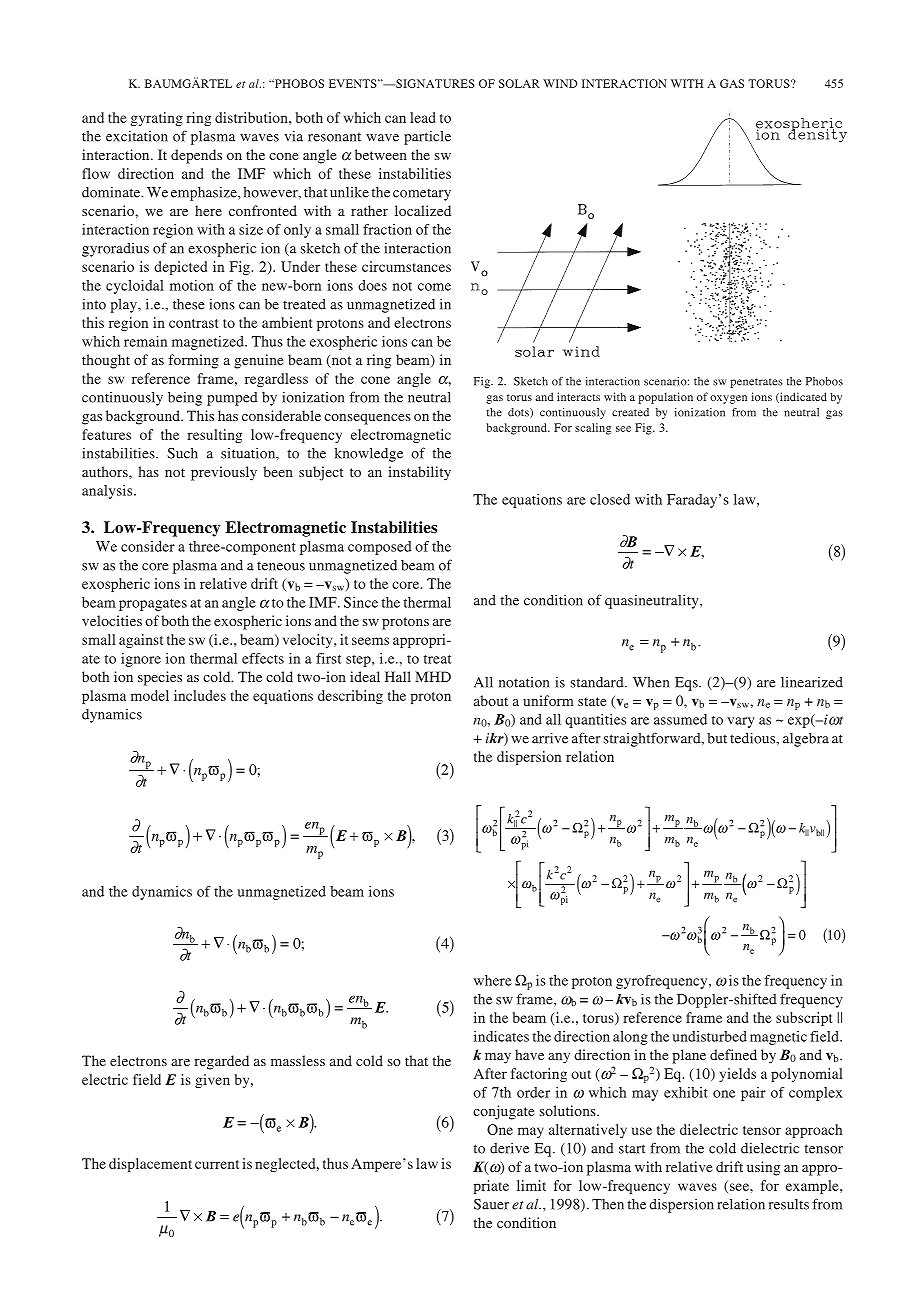 Image resolution: width=924 pixels, height=1308 pixels. What do you see at coordinates (423, 117) in the image?
I see `lead` at bounding box center [423, 117].
